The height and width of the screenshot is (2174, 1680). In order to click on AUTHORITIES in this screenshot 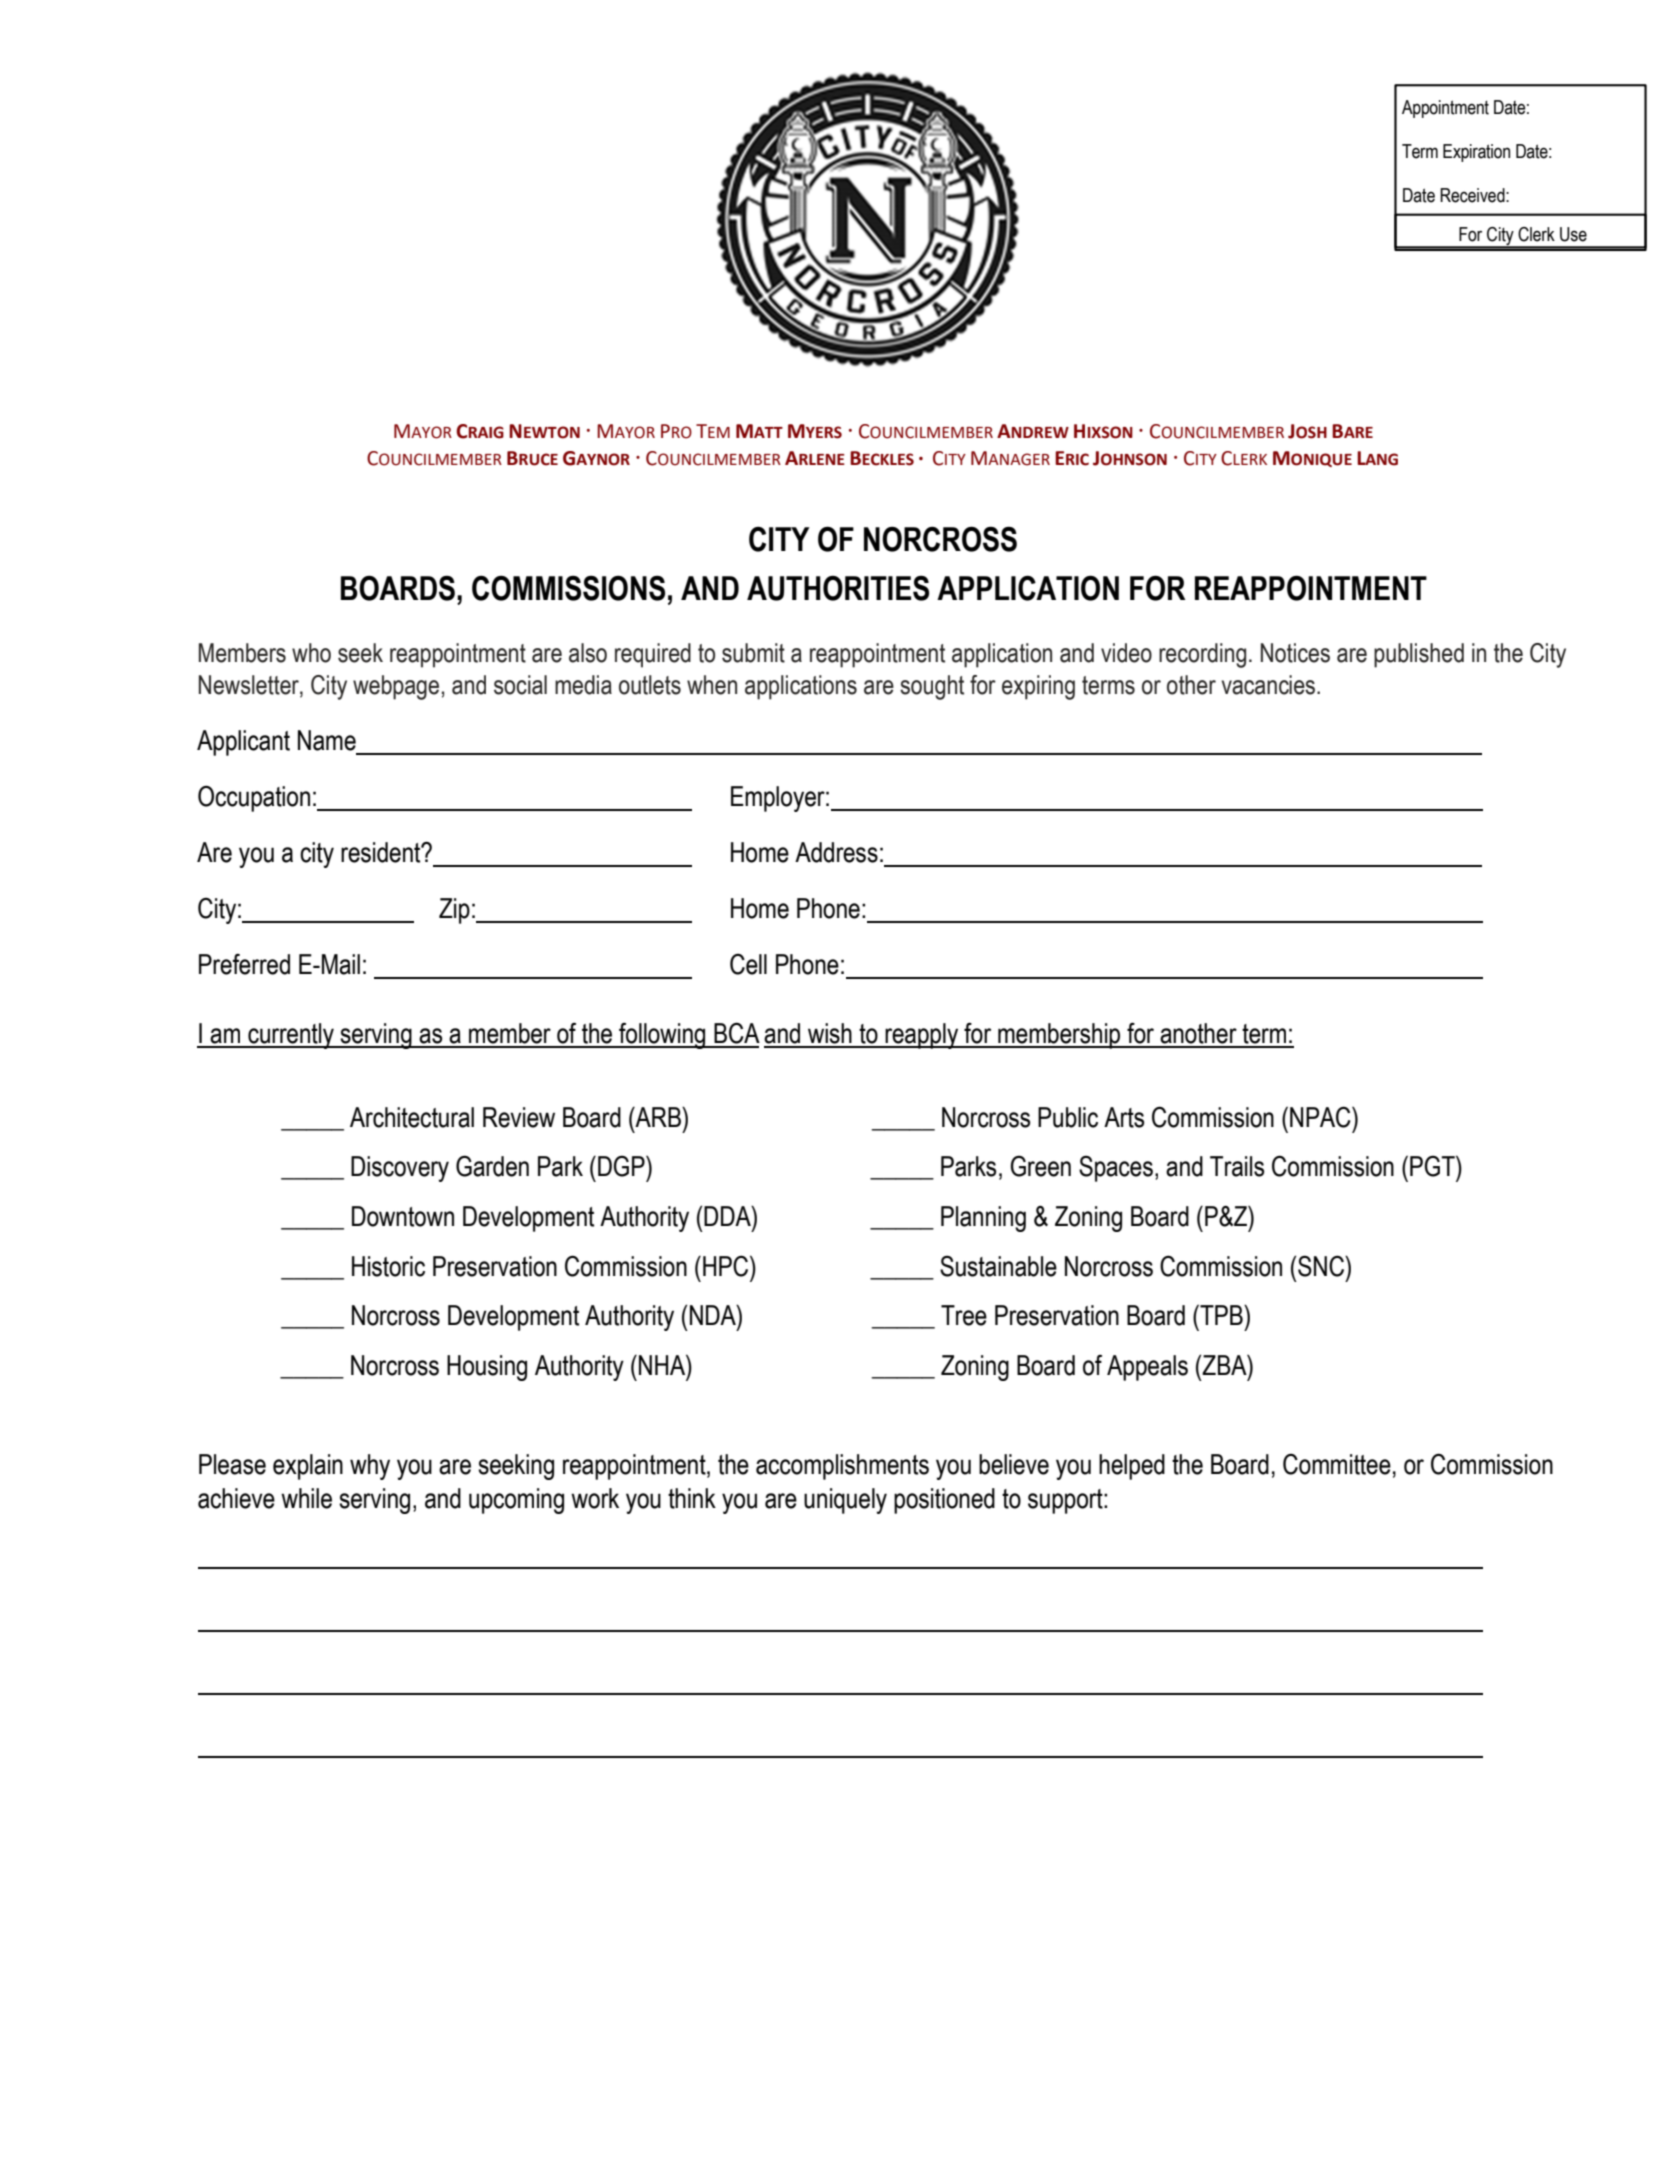, I will do `click(838, 588)`.
